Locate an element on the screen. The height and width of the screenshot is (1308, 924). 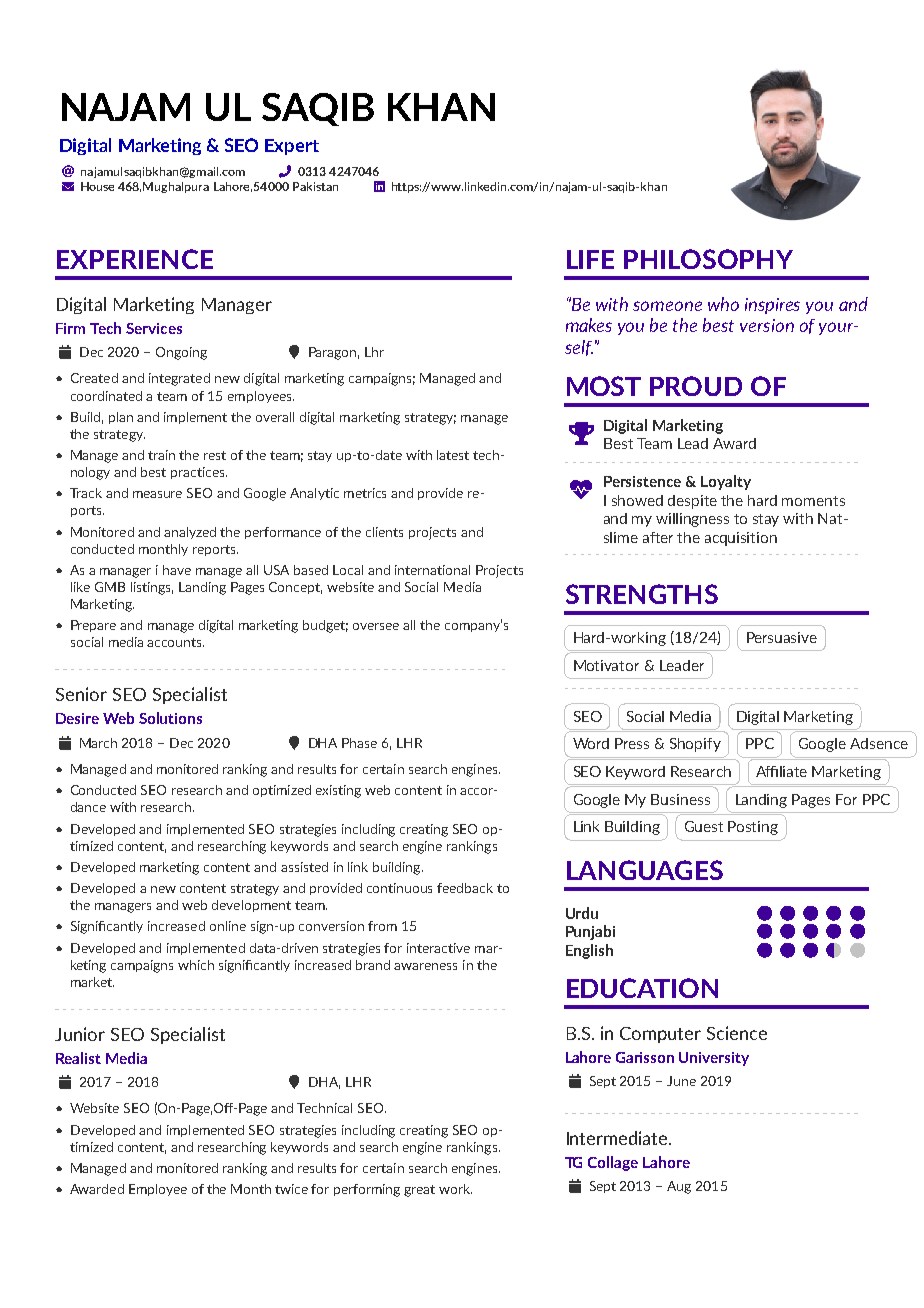
clients is located at coordinates (384, 532).
